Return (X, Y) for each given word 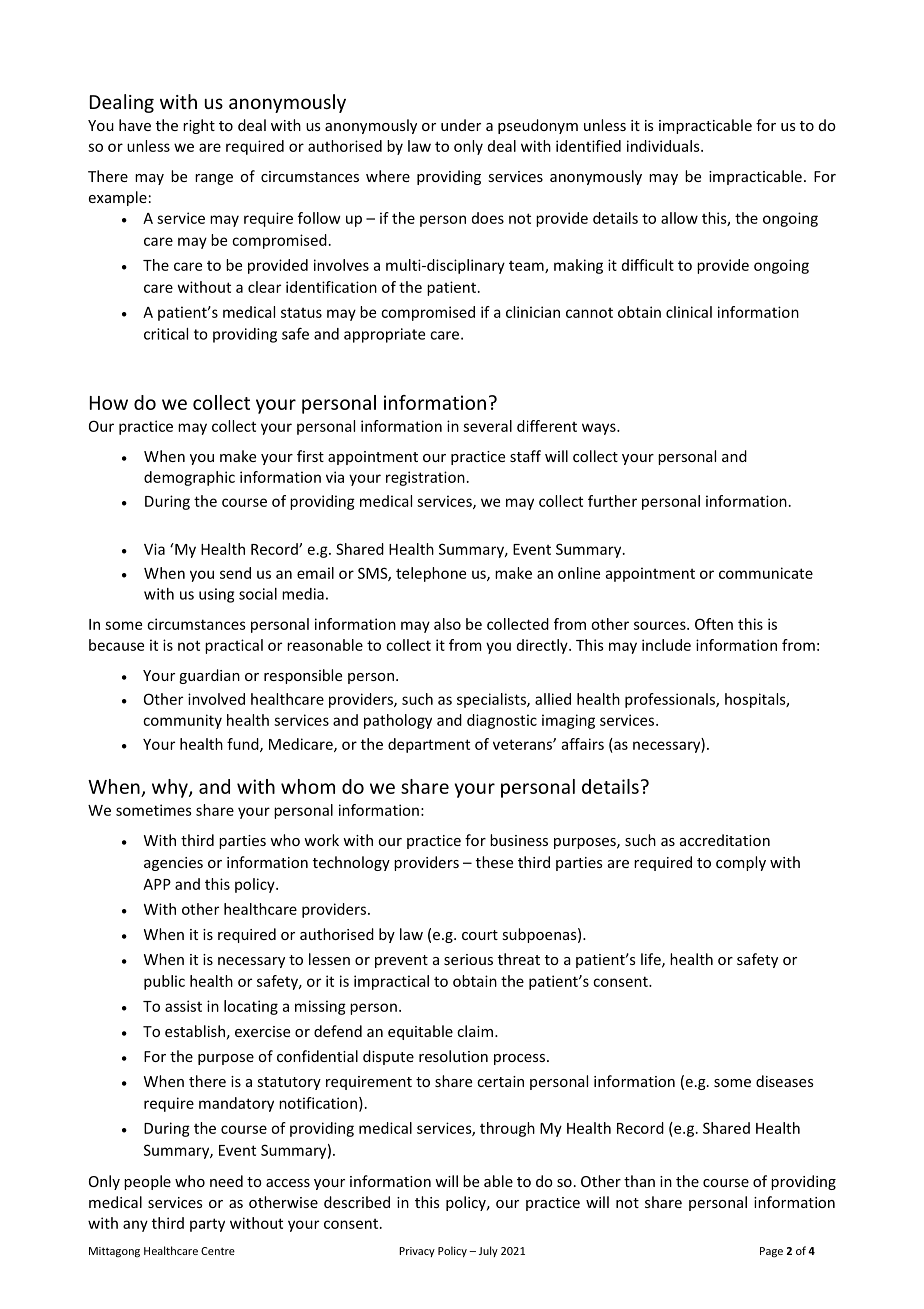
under (461, 125)
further (612, 501)
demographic (189, 478)
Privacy (417, 1252)
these (494, 862)
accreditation (725, 840)
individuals (664, 146)
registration (425, 478)
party (207, 1225)
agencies (173, 864)
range (214, 179)
